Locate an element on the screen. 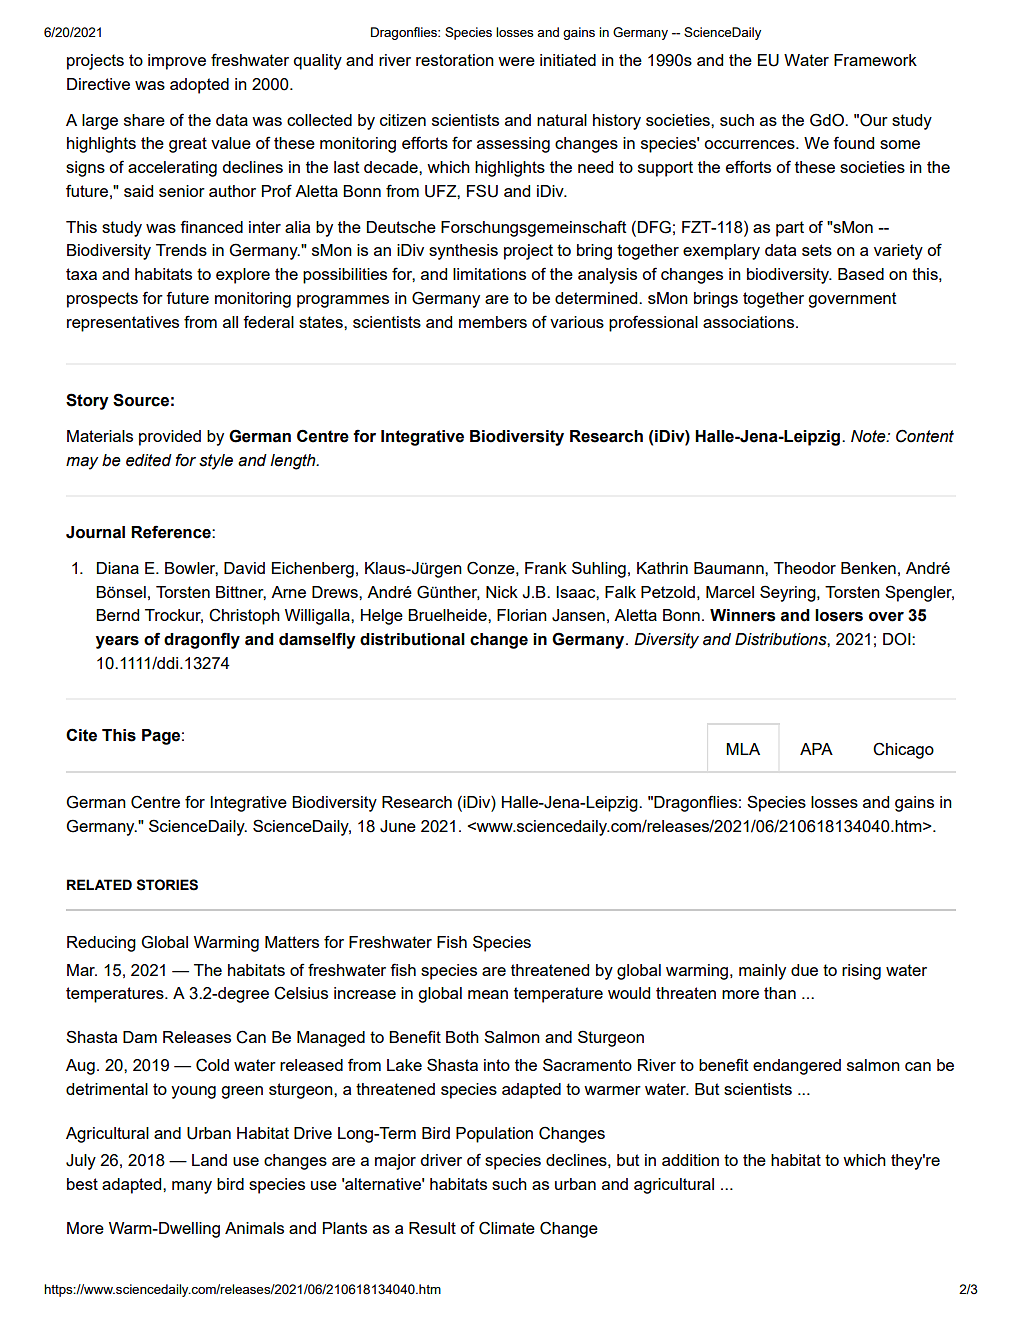 The width and height of the screenshot is (1022, 1322). due is located at coordinates (804, 970).
